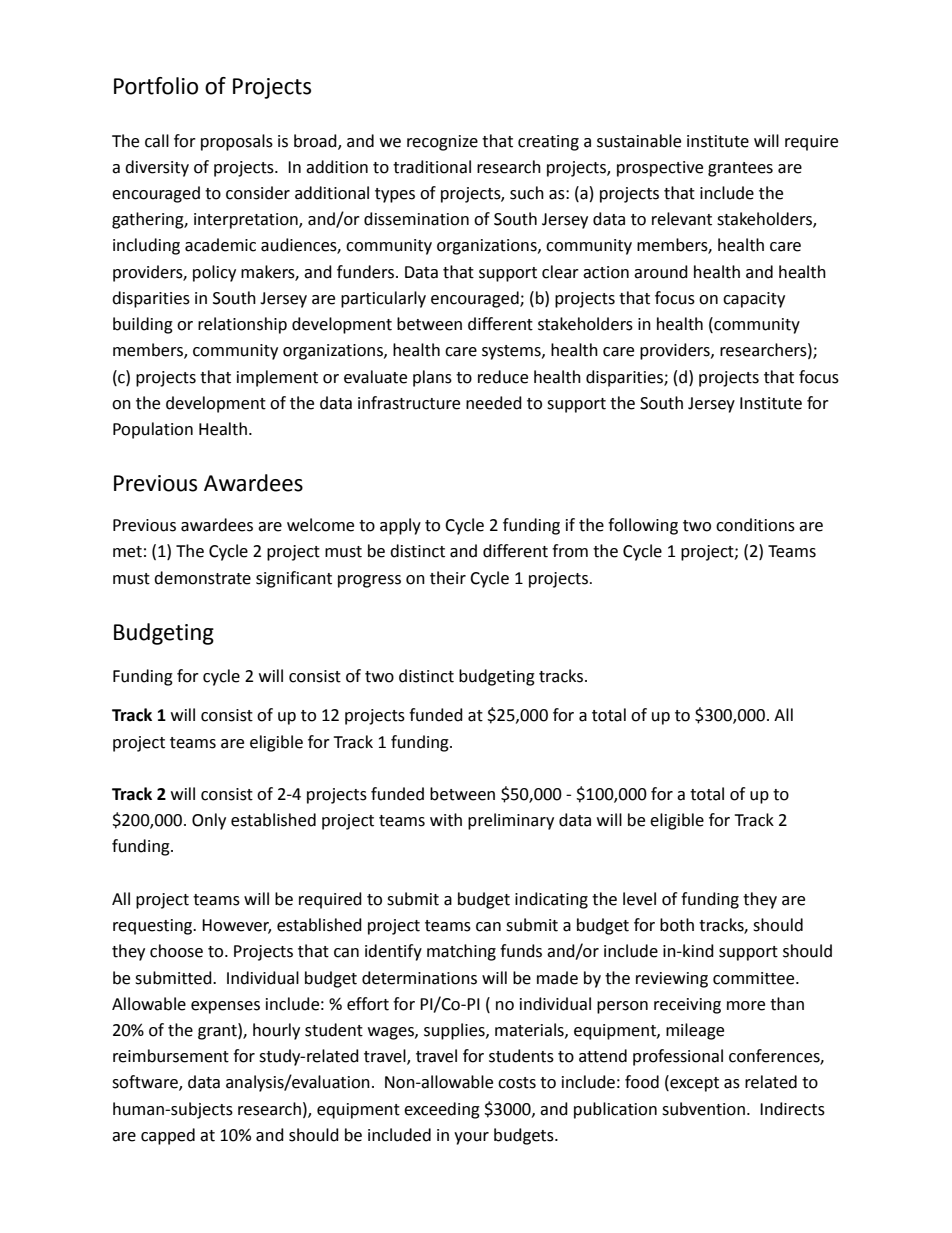 This document has height=1233, width=952. I want to click on demonstrate, so click(202, 578).
